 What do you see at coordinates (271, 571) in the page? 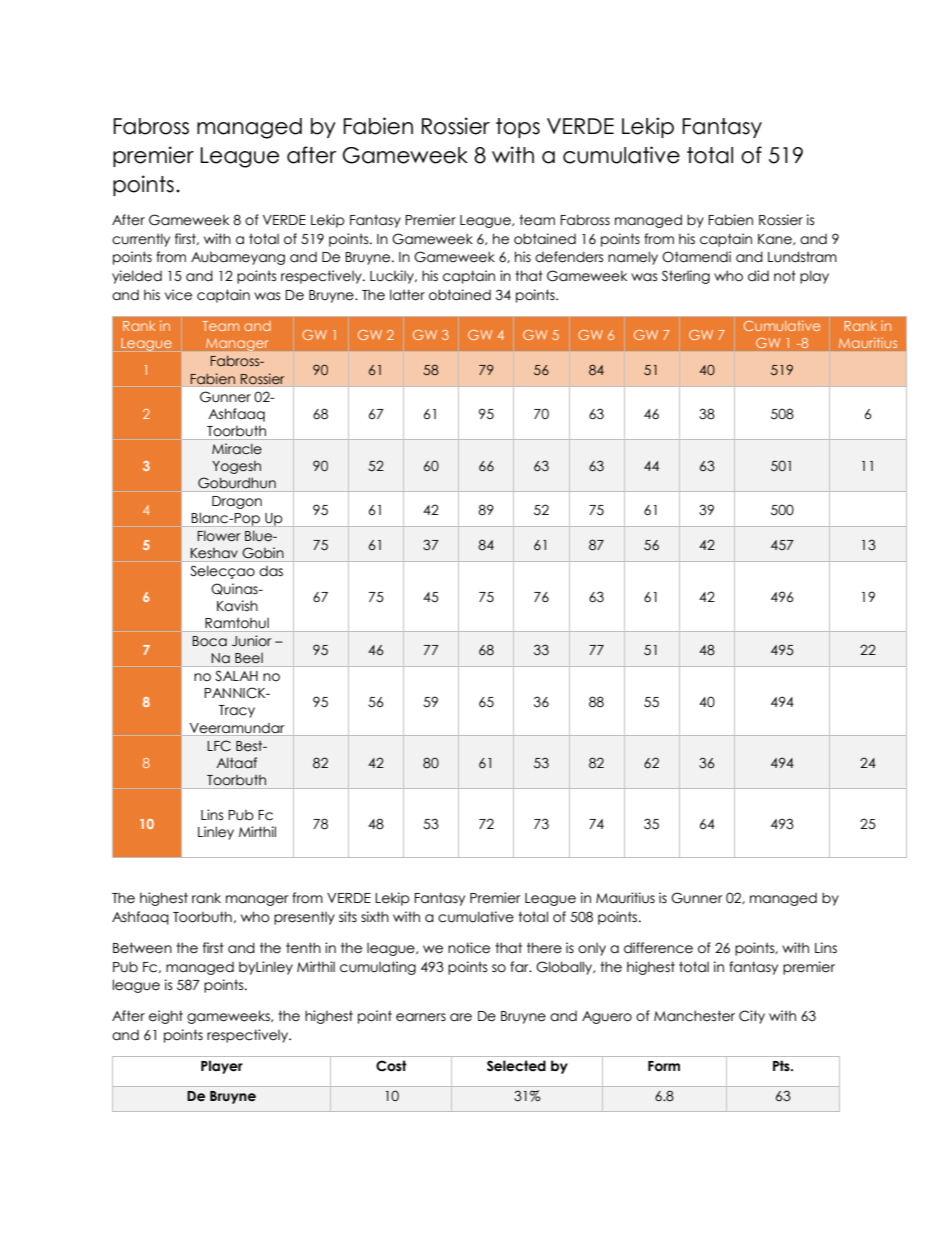
I see `das` at bounding box center [271, 571].
